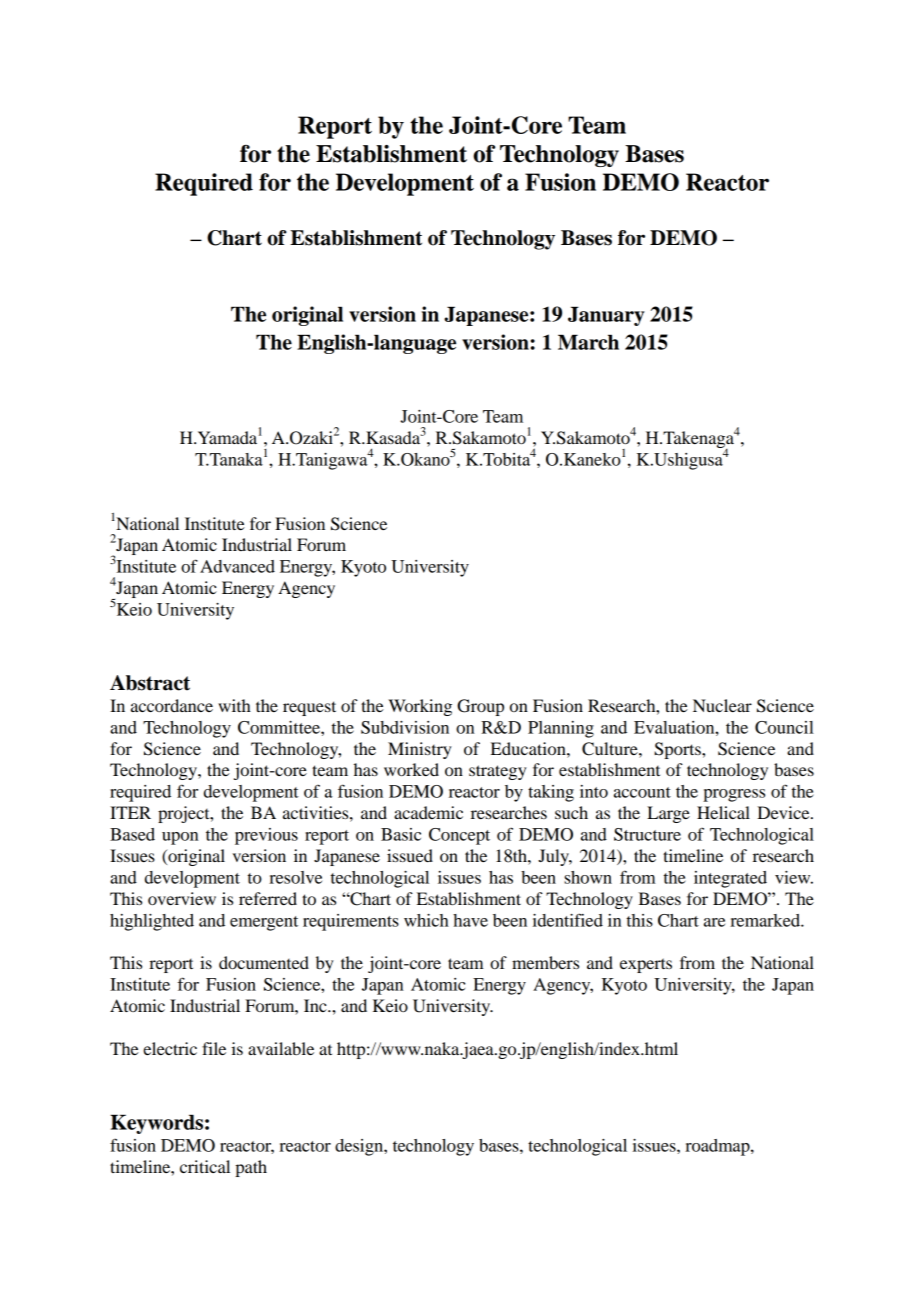  What do you see at coordinates (205, 1166) in the page?
I see `critical` at bounding box center [205, 1166].
